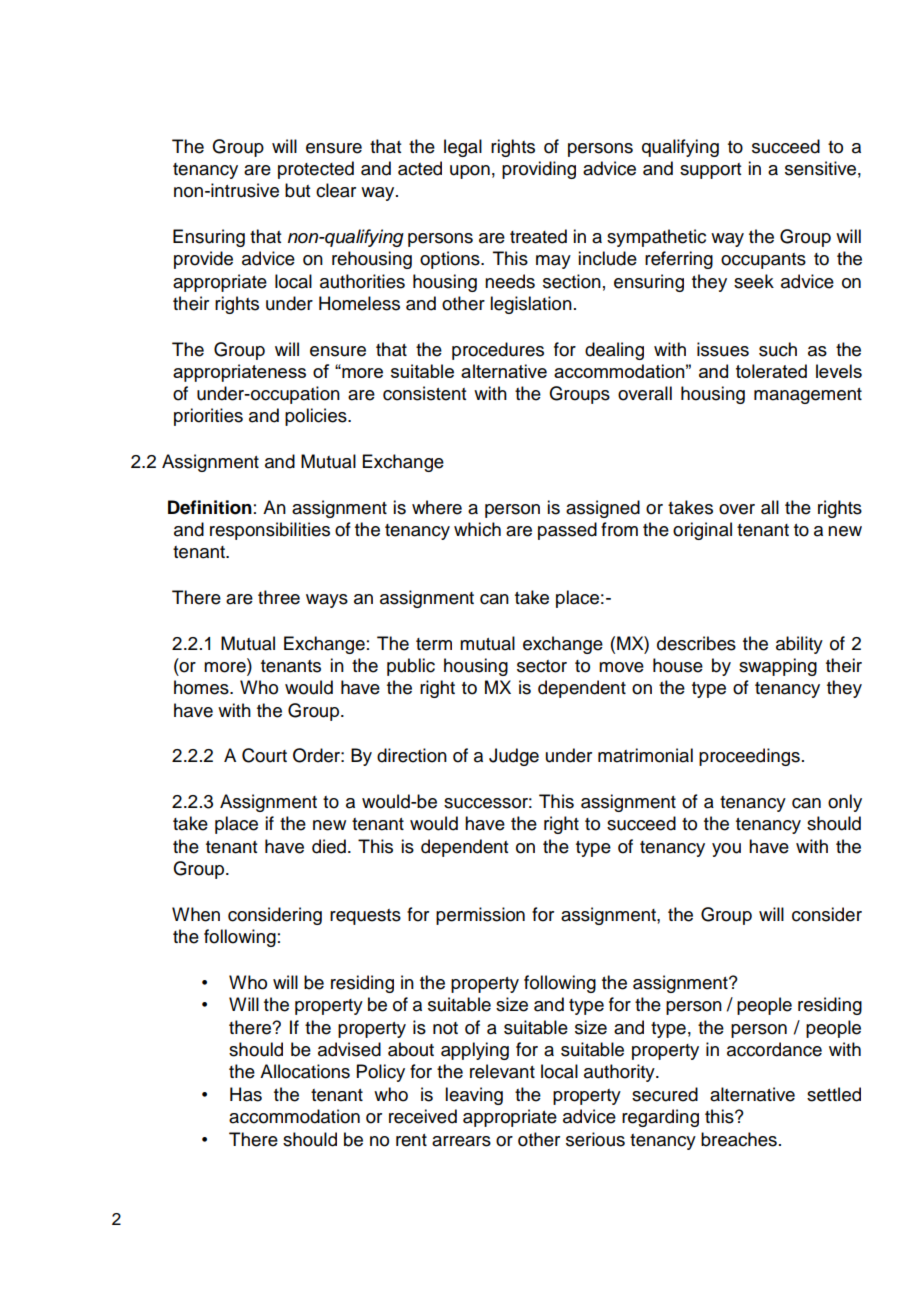 Image resolution: width=924 pixels, height=1308 pixels. I want to click on but, so click(297, 190).
